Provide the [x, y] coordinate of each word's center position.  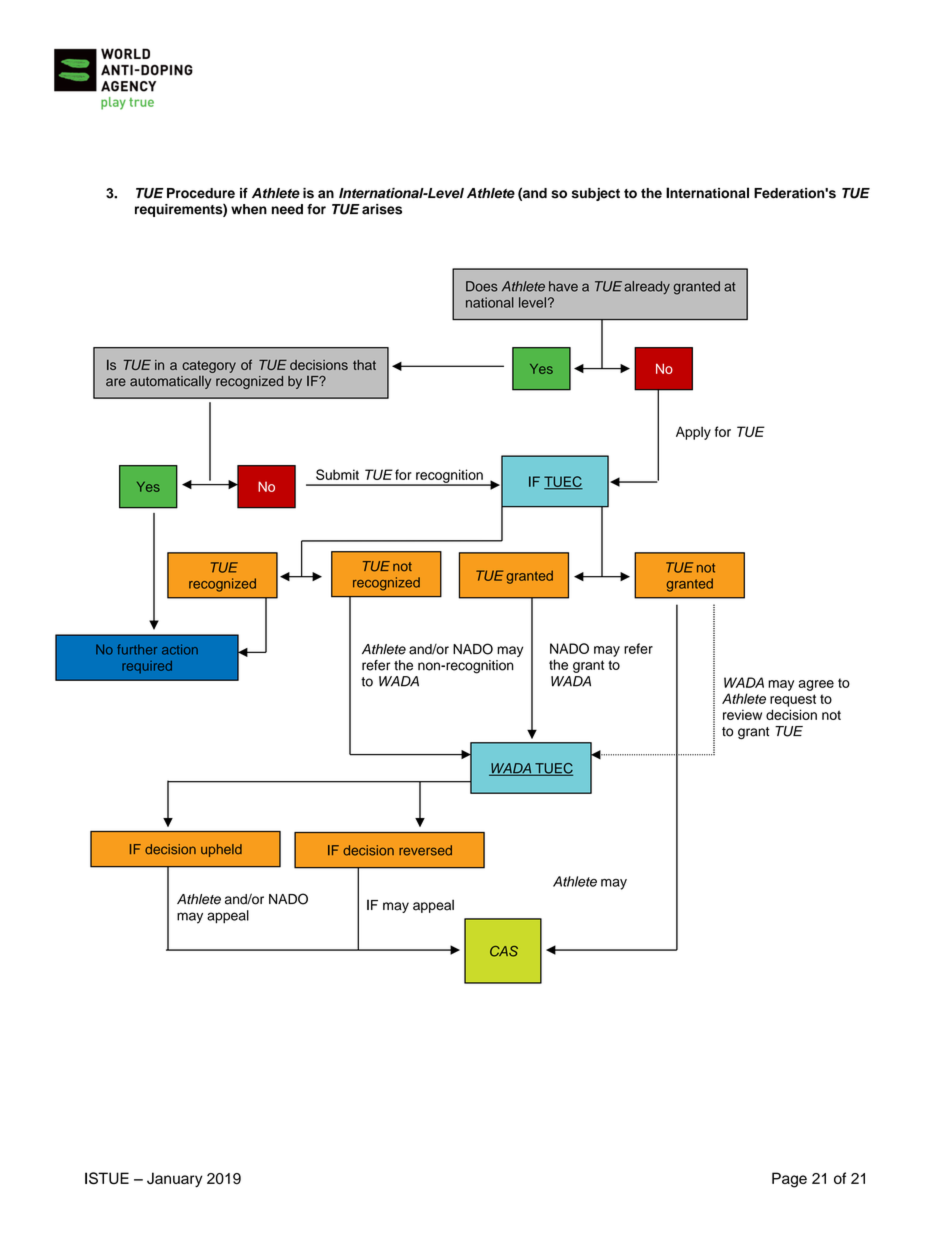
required [147, 667]
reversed [425, 850]
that [364, 365]
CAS [504, 951]
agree [816, 685]
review [742, 714]
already [647, 287]
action [180, 649]
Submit [337, 474]
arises [382, 209]
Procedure [201, 193]
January [175, 1180]
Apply [693, 433]
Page [789, 1180]
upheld [221, 850]
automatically [170, 382]
